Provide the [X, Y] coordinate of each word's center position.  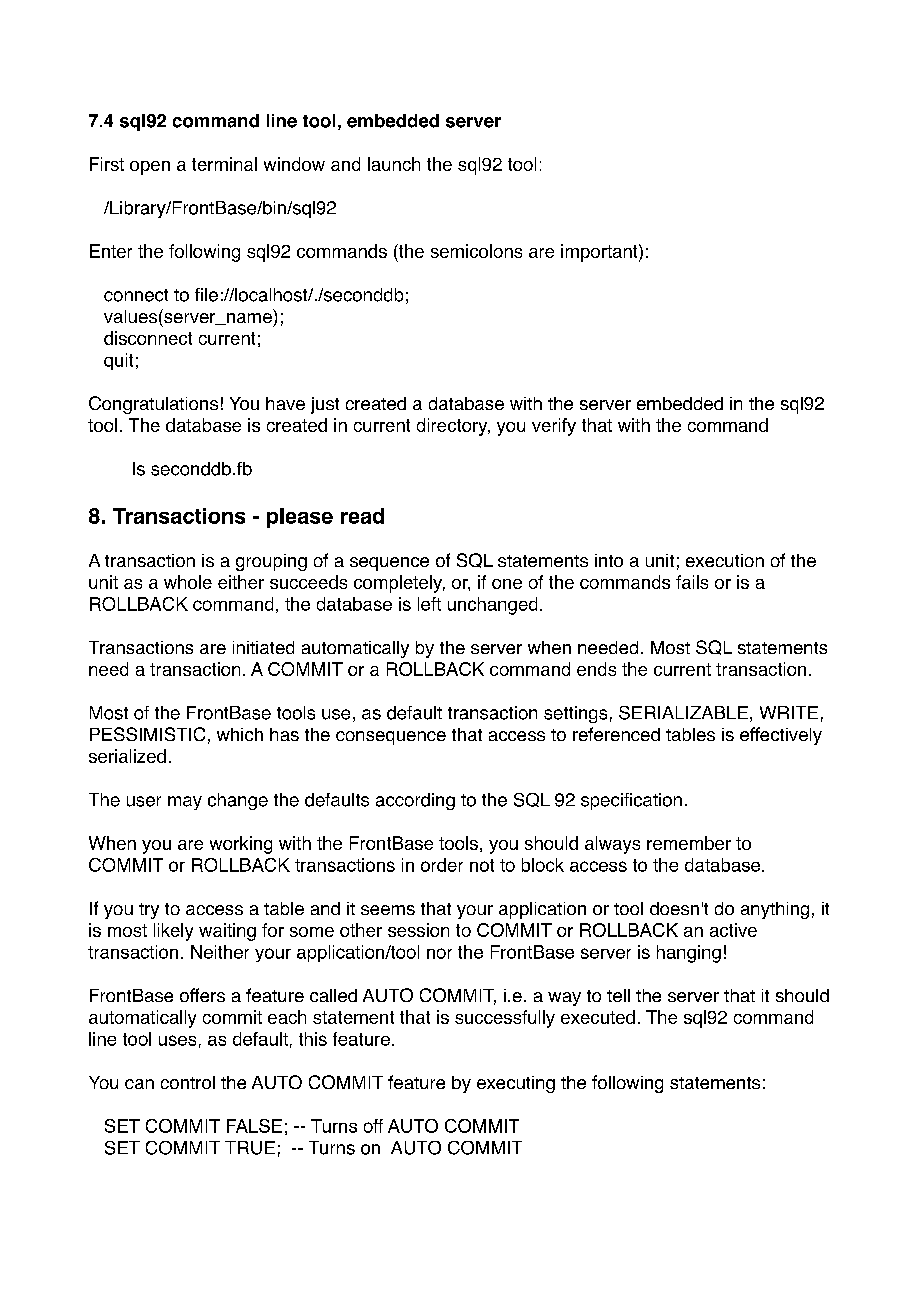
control [188, 1082]
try [149, 911]
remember [689, 843]
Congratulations [153, 405]
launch [394, 164]
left [429, 604]
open [150, 168]
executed [598, 1017]
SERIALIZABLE [683, 713]
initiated [263, 647]
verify [554, 427]
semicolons [476, 251]
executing [516, 1084]
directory [453, 427]
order [442, 865]
